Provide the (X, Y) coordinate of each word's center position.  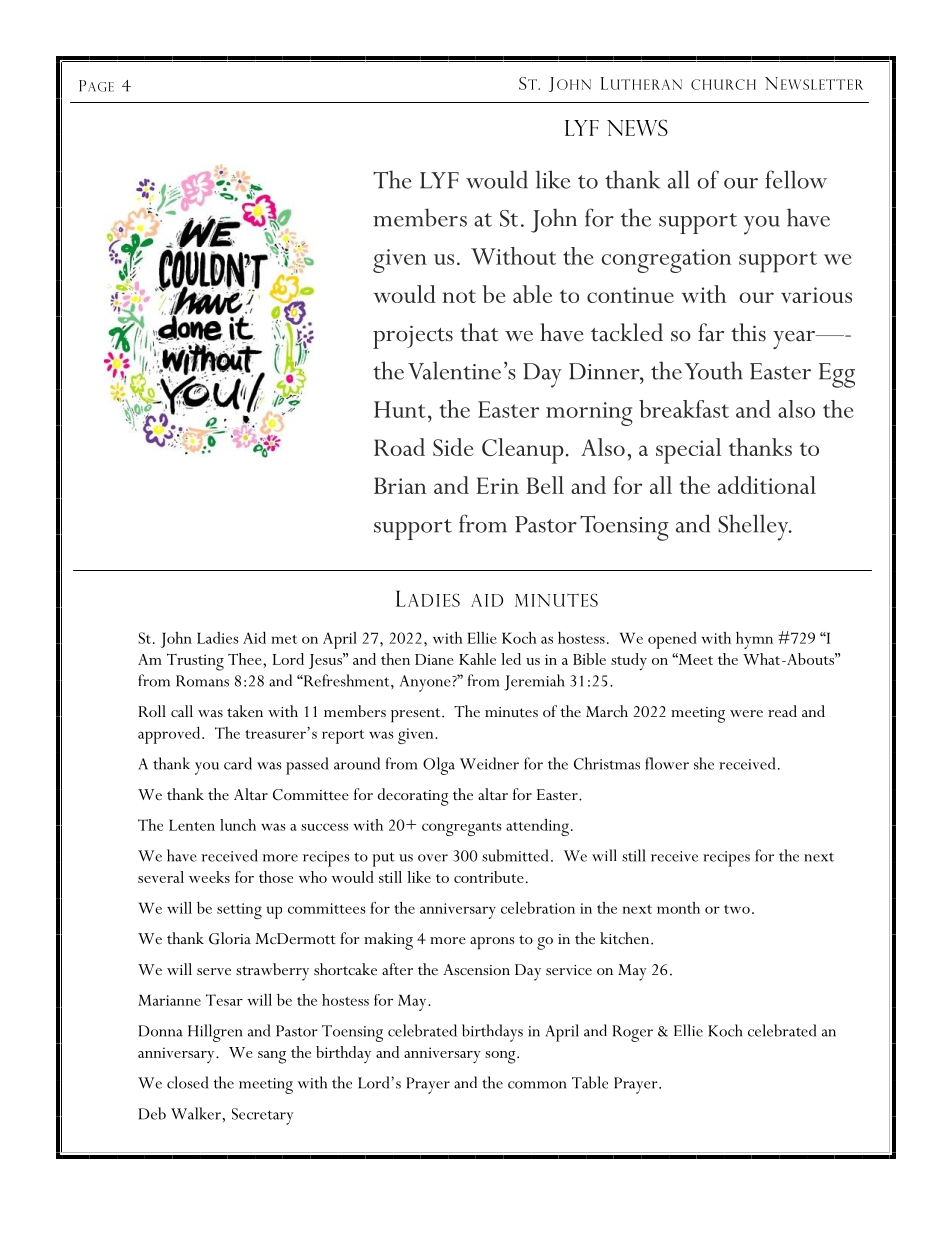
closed (187, 1082)
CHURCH (723, 84)
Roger (632, 1033)
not (459, 296)
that (479, 332)
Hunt (400, 409)
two (737, 909)
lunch (238, 825)
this (748, 332)
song (501, 1057)
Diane (434, 659)
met (284, 639)
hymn (754, 640)
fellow (796, 179)
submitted (515, 855)
